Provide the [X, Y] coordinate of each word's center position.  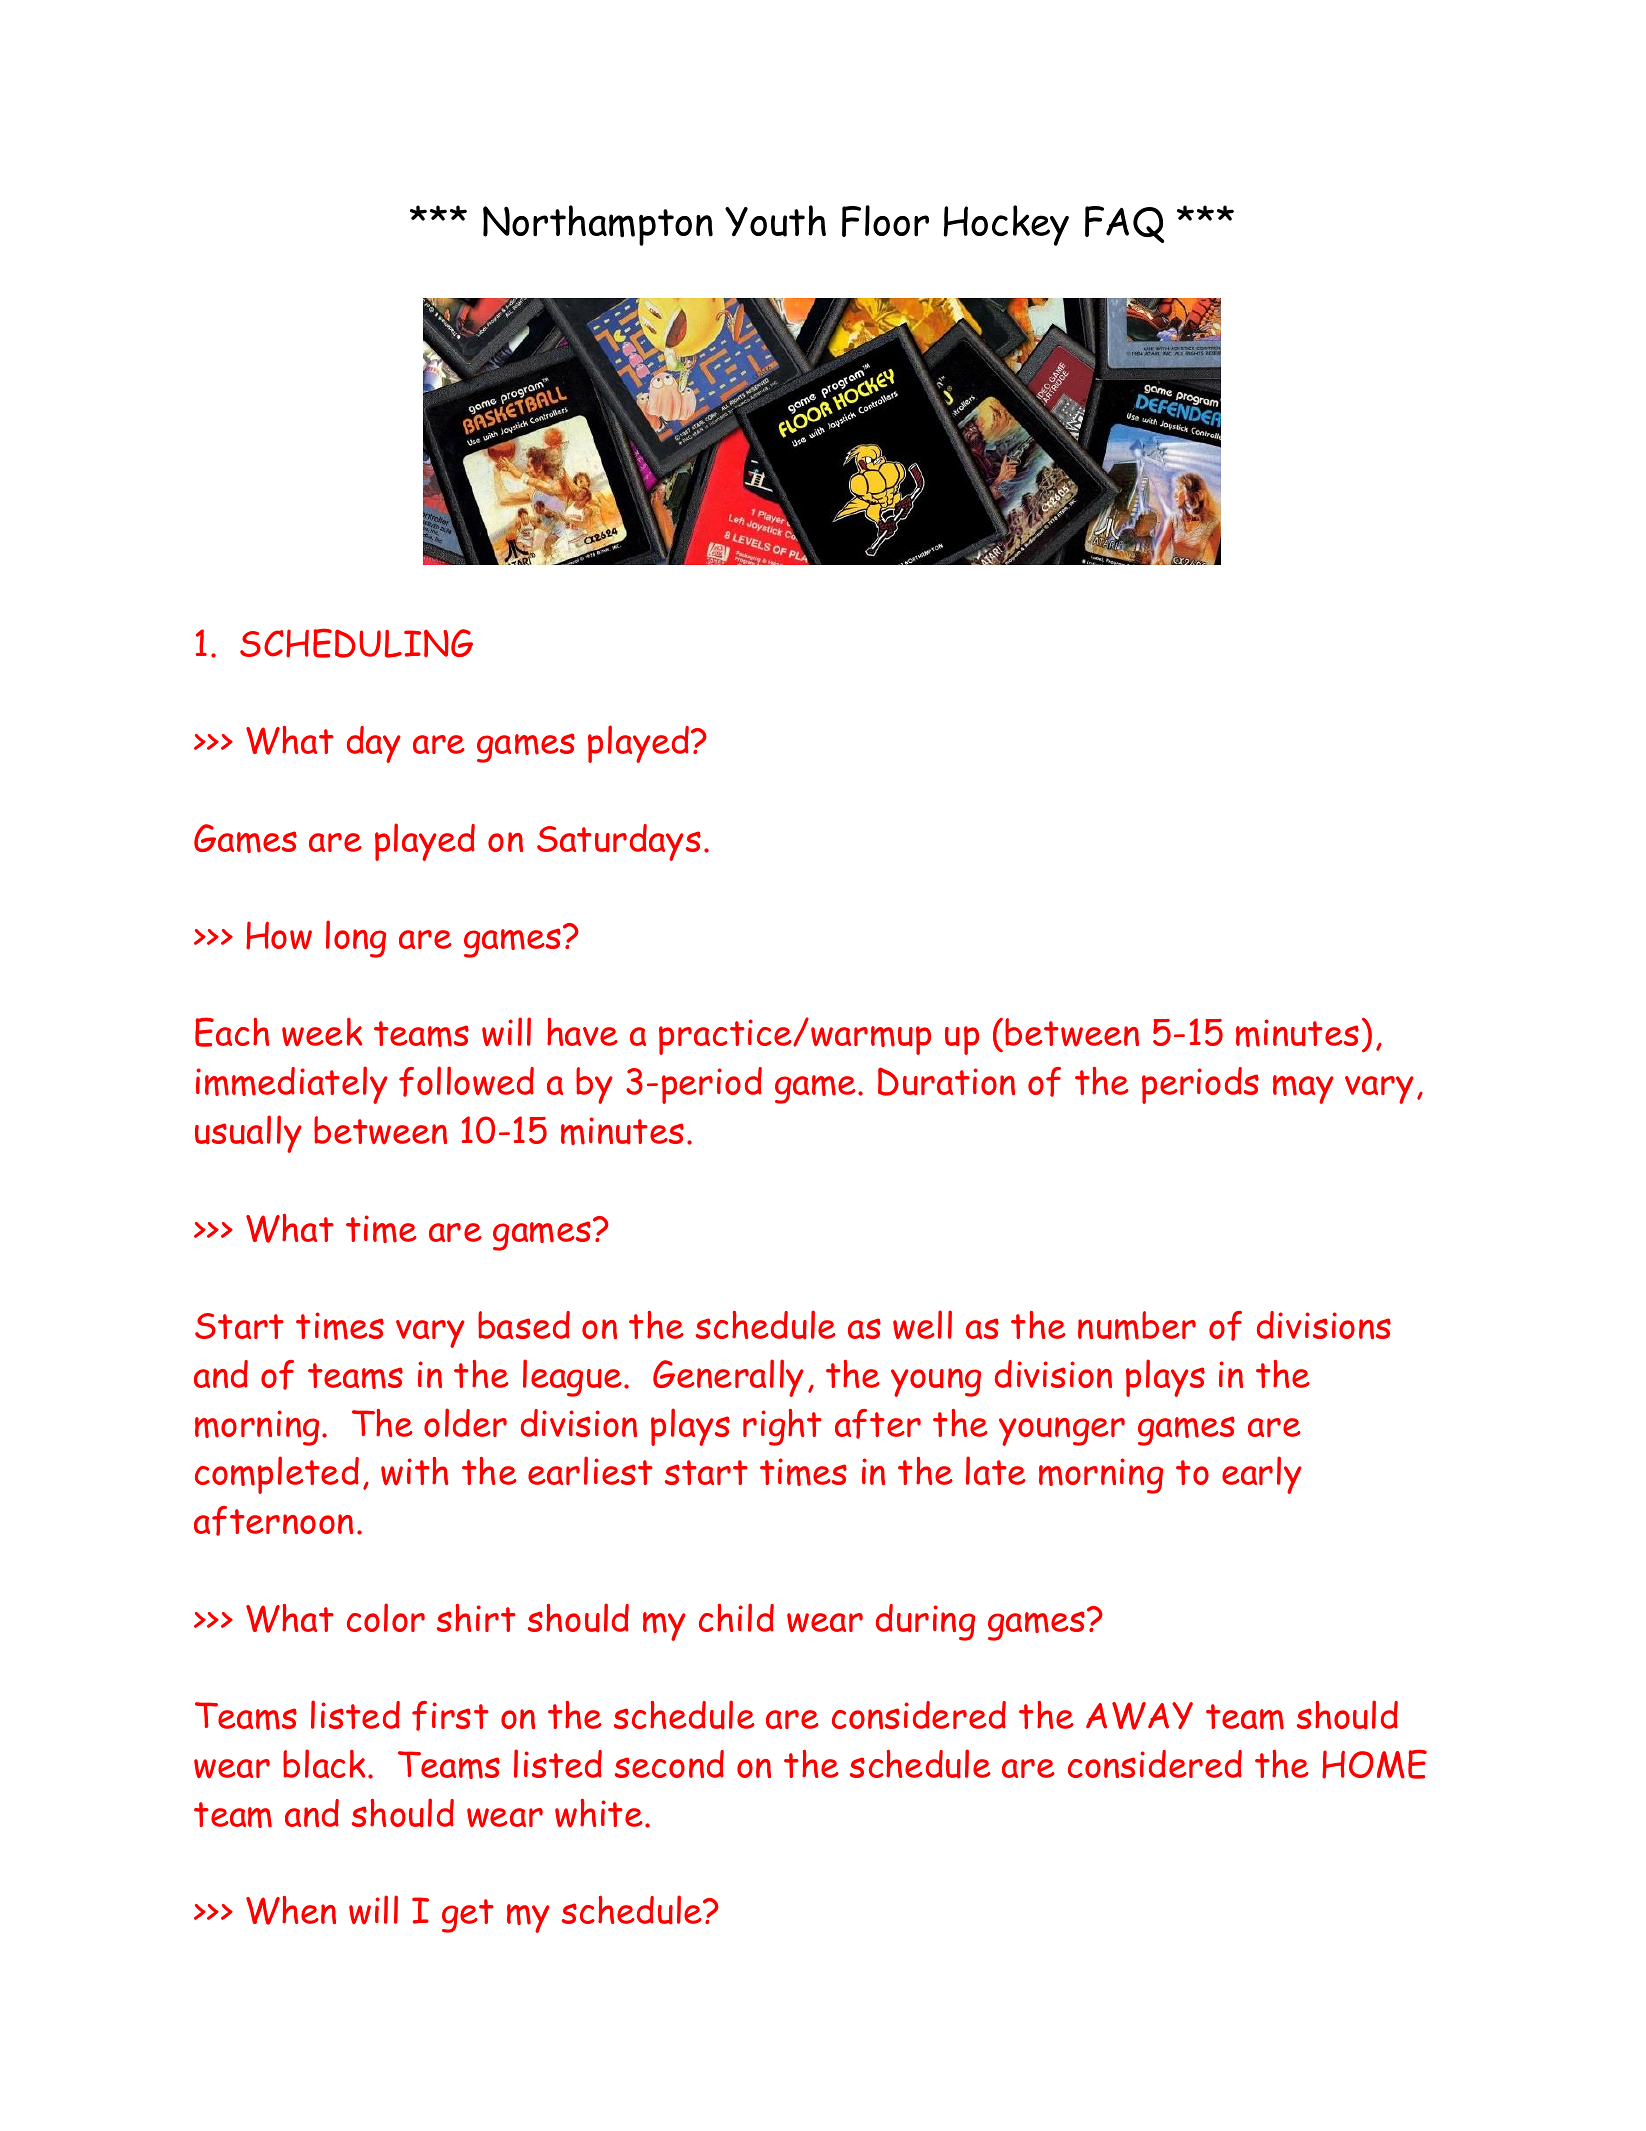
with [415, 1471]
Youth [775, 221]
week [322, 1032]
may [1303, 1089]
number [1137, 1325]
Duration [946, 1081]
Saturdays [619, 842]
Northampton [598, 225]
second [669, 1764]
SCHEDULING [356, 643]
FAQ [1124, 224]
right [782, 1427]
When [291, 1910]
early [1262, 1475]
